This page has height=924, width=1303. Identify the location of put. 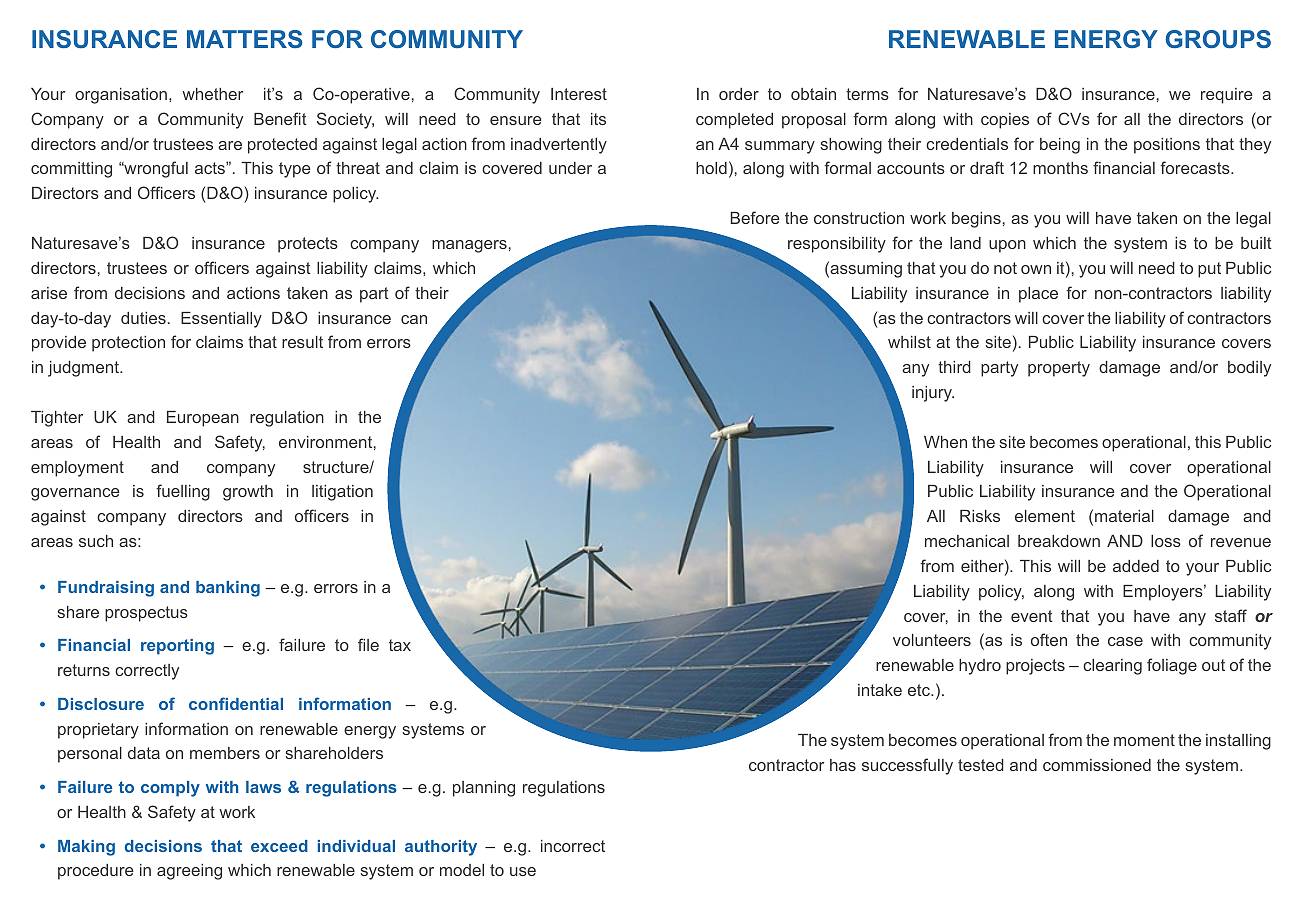
(1209, 270).
